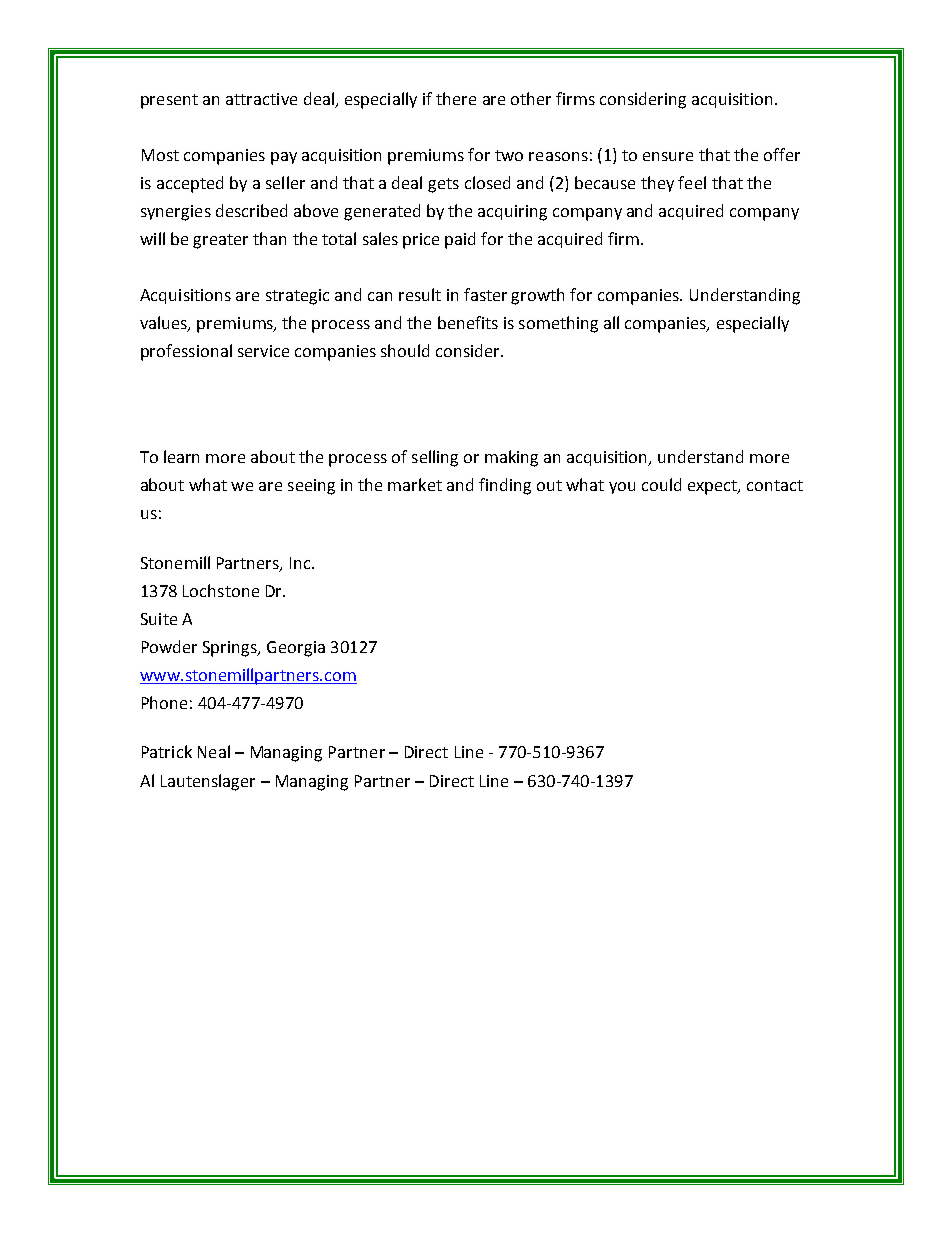 This screenshot has width=952, height=1233. Describe the element at coordinates (181, 456) in the screenshot. I see `learn` at that location.
